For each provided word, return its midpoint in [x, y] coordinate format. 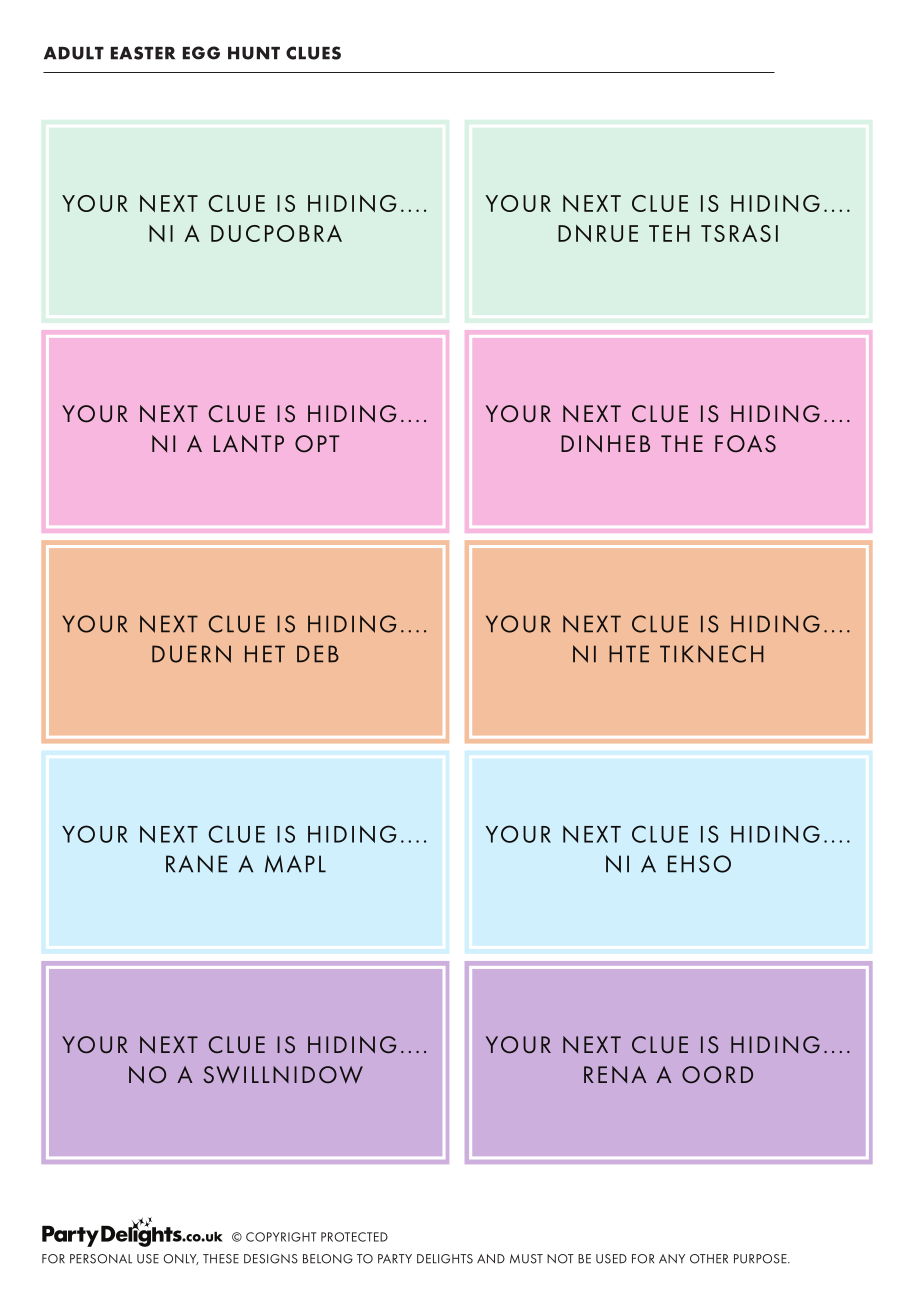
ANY [672, 1259]
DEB [318, 653]
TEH [669, 233]
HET [265, 653]
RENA [615, 1074]
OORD [717, 1075]
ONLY [180, 1259]
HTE [629, 653]
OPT [317, 444]
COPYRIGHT [281, 1237]
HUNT [254, 53]
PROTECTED [354, 1237]
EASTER [143, 53]
